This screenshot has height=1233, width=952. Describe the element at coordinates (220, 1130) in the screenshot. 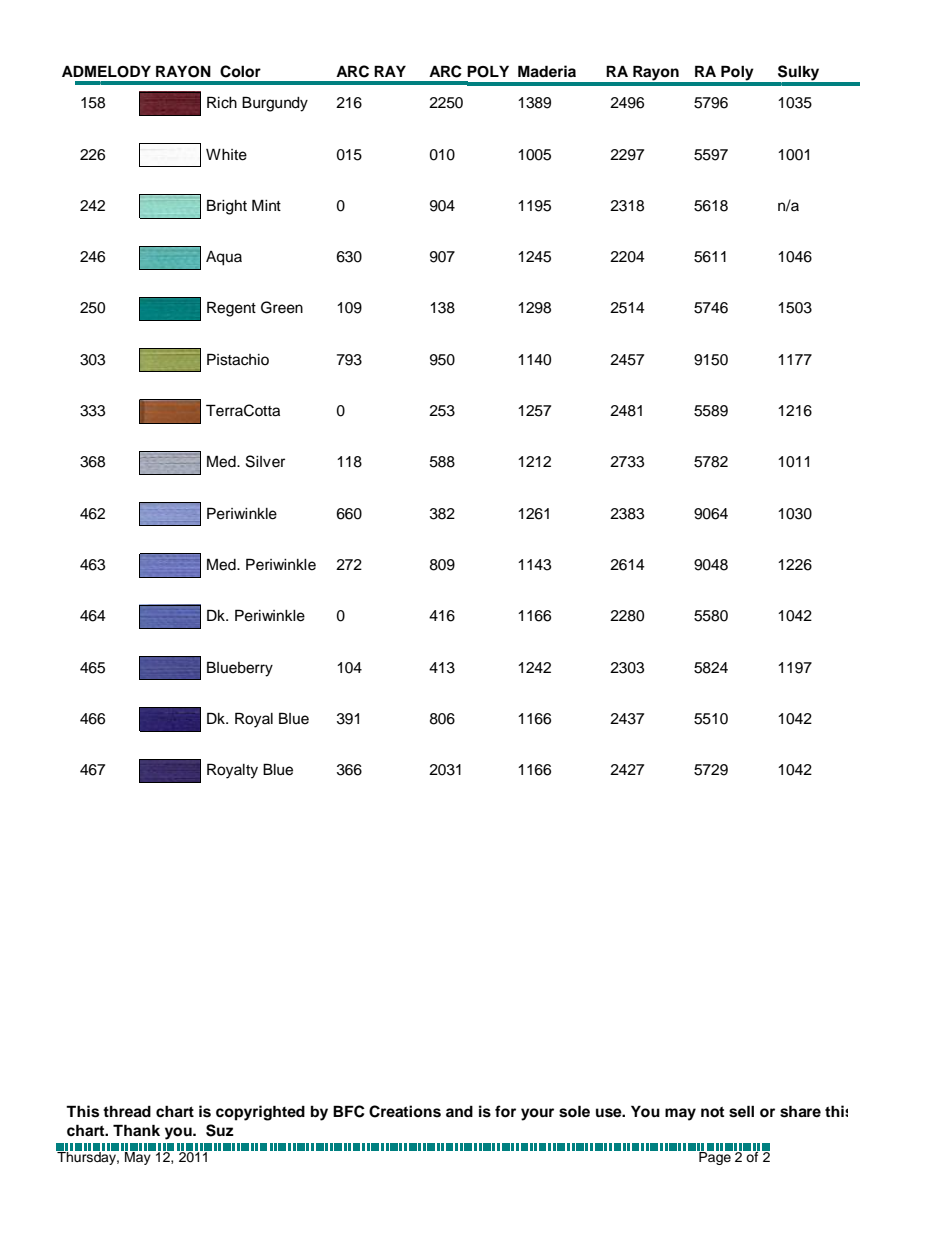

I see `Suz` at that location.
